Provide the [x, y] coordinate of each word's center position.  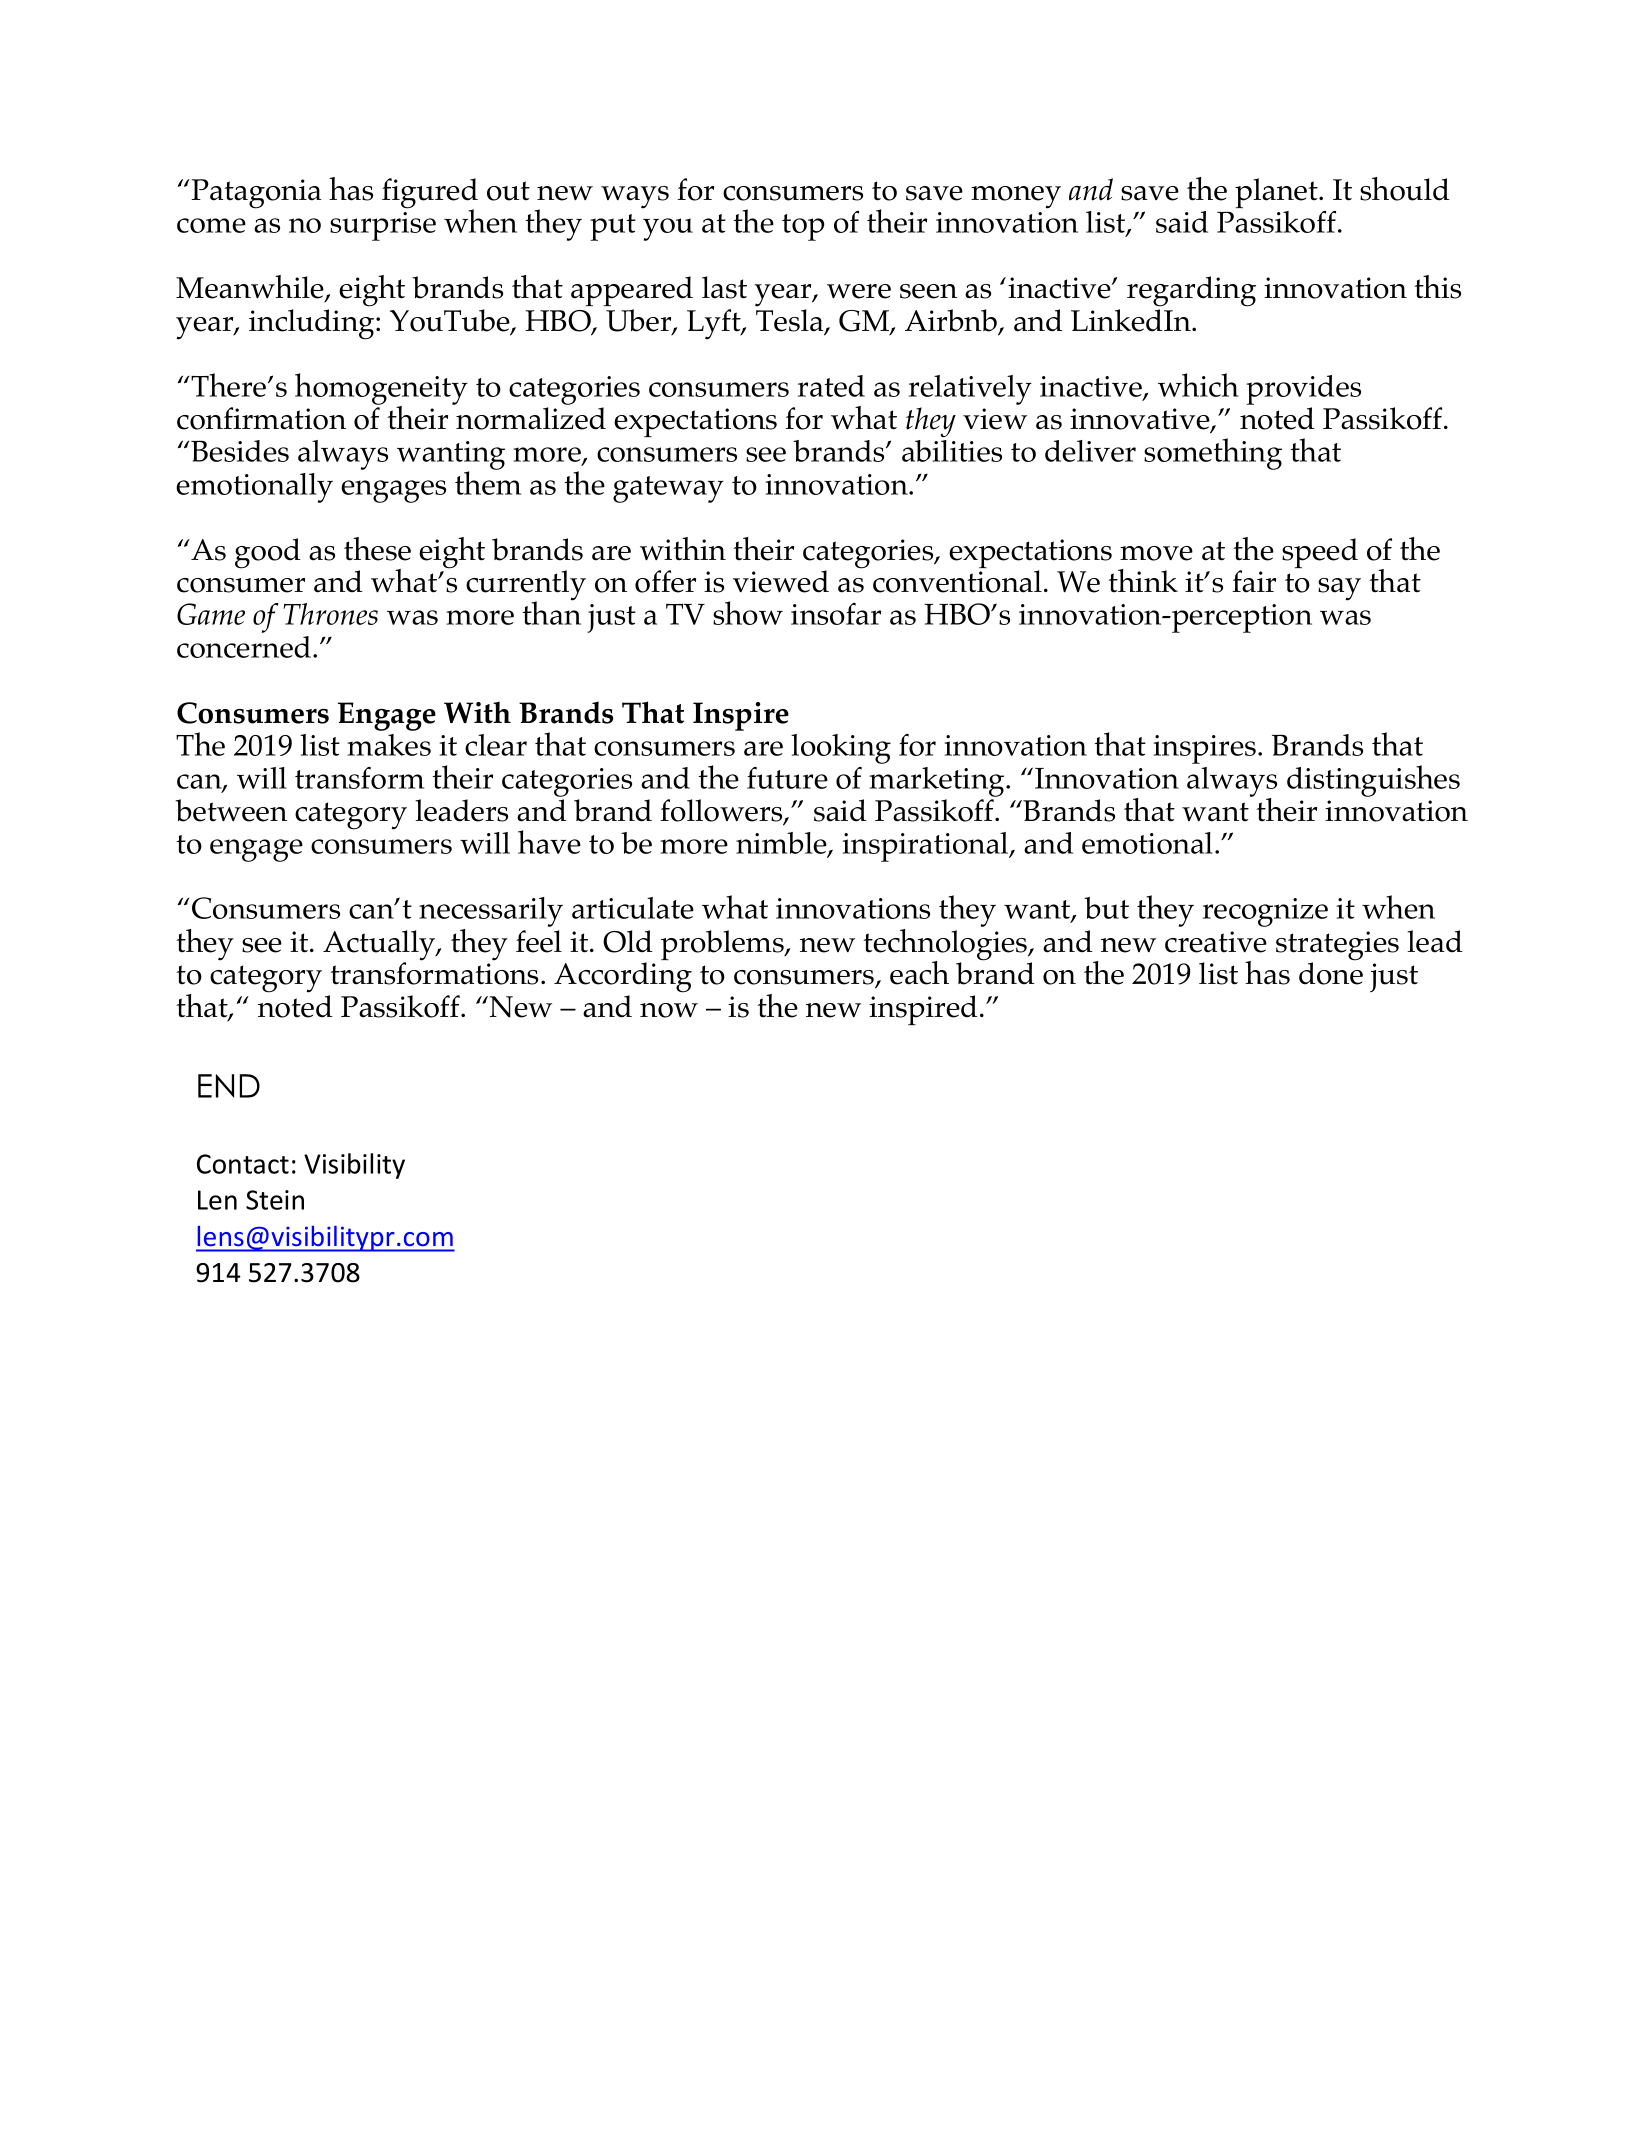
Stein [275, 1200]
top [803, 227]
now [669, 1010]
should [1405, 189]
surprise [383, 226]
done [1331, 972]
